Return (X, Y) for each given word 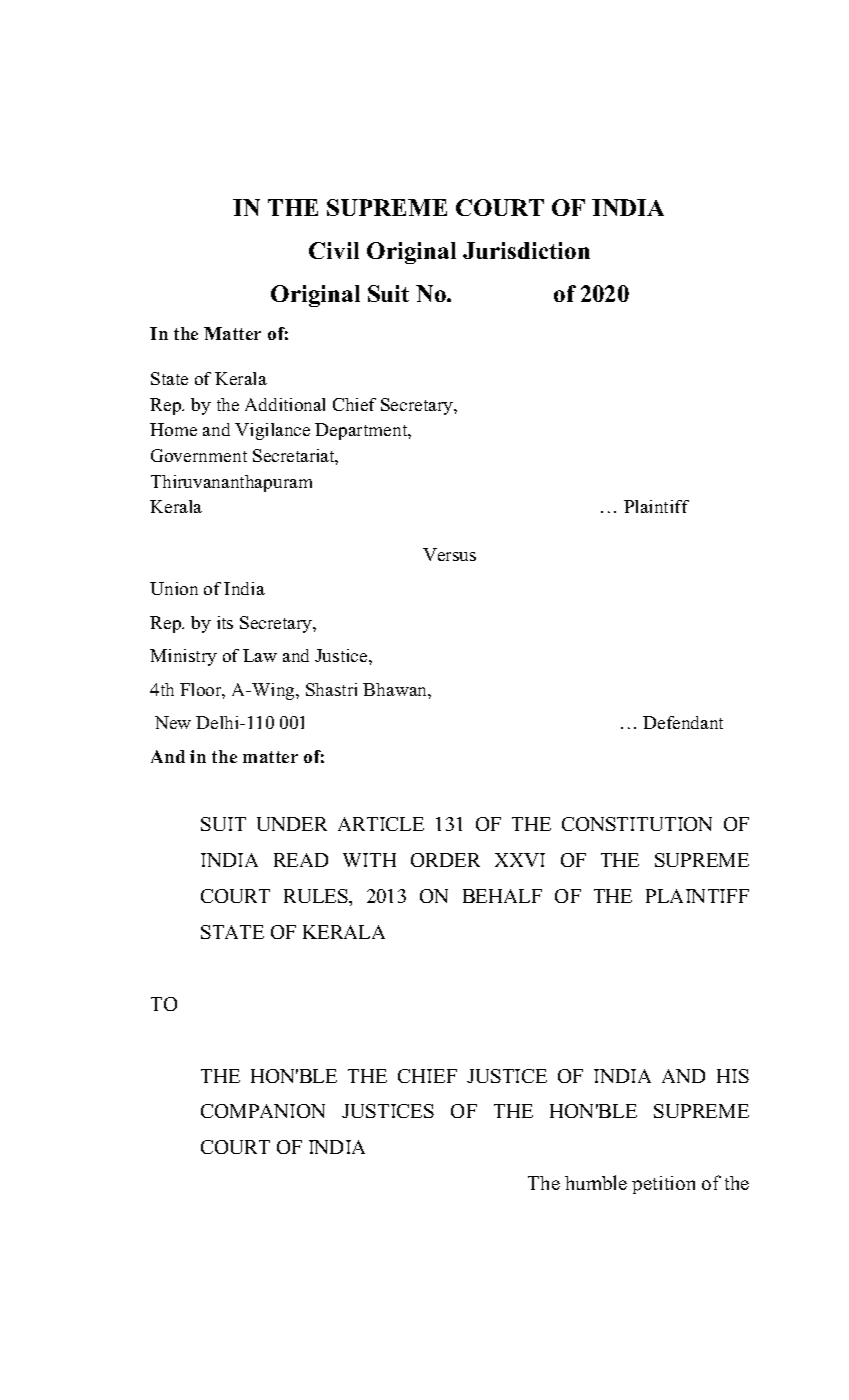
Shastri (331, 689)
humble (596, 1182)
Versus (449, 554)
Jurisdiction (526, 250)
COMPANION (263, 1111)
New (173, 722)
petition (663, 1185)
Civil (334, 250)
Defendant (683, 722)
